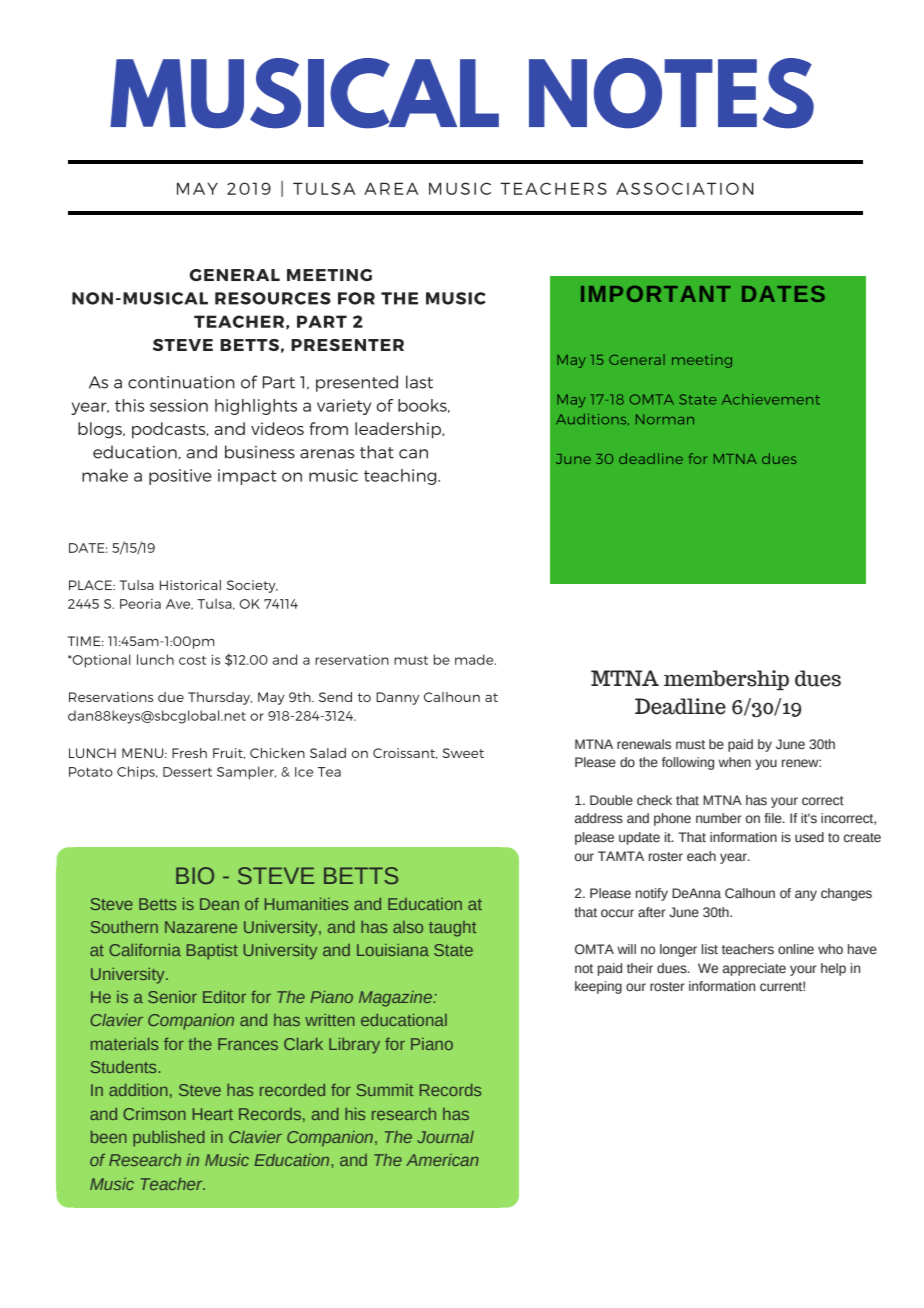  I want to click on Journal, so click(445, 1137).
